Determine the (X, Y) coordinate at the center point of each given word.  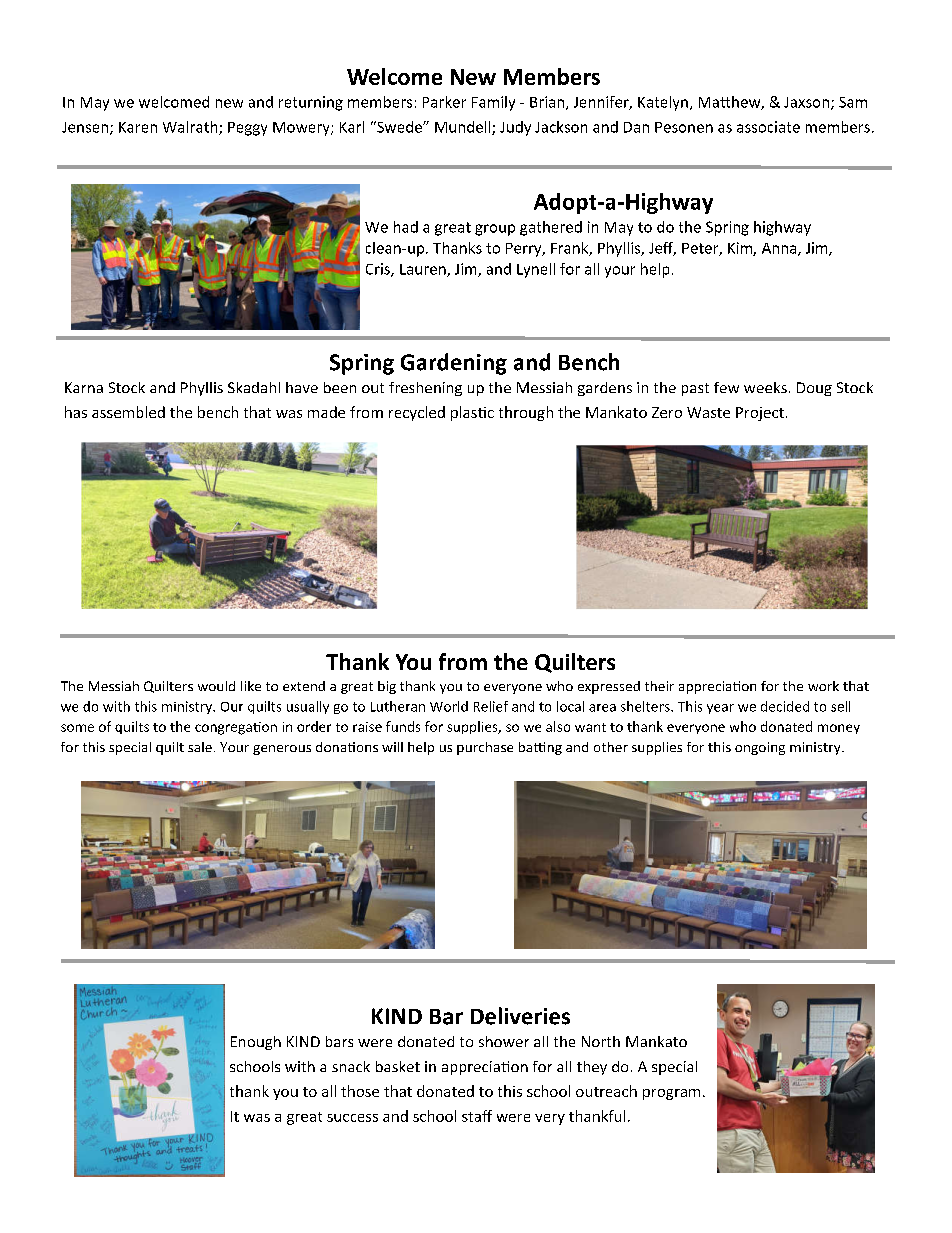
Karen (138, 127)
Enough (256, 1043)
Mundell (464, 128)
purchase (485, 748)
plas (465, 413)
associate (768, 127)
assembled (128, 412)
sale (200, 747)
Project (760, 414)
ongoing (760, 748)
